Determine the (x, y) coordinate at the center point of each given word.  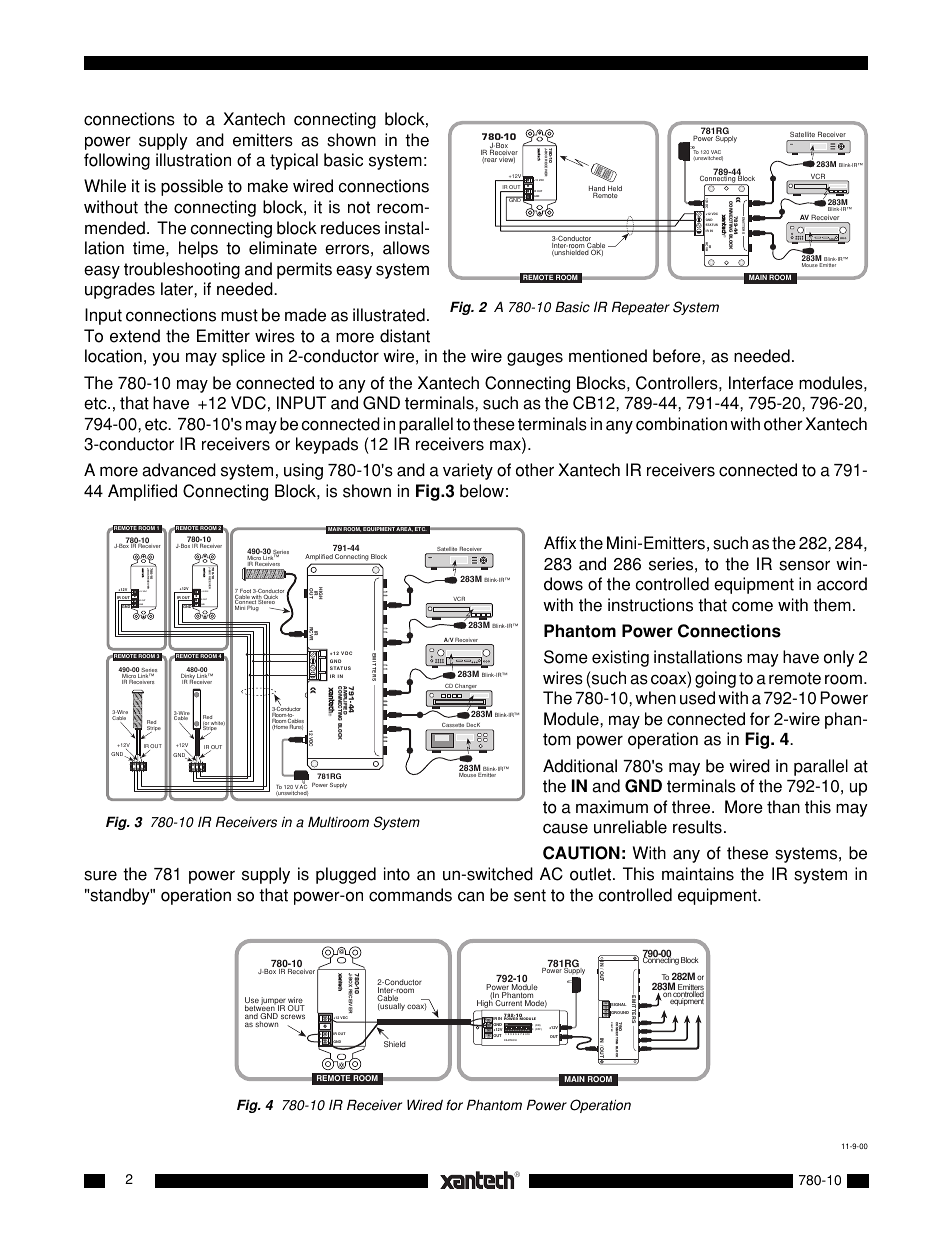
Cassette (453, 726)
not (359, 207)
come (752, 606)
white (217, 724)
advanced (179, 470)
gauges (535, 359)
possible (192, 187)
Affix (560, 542)
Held (615, 190)
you (165, 359)
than (783, 807)
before (678, 356)
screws (293, 1016)
